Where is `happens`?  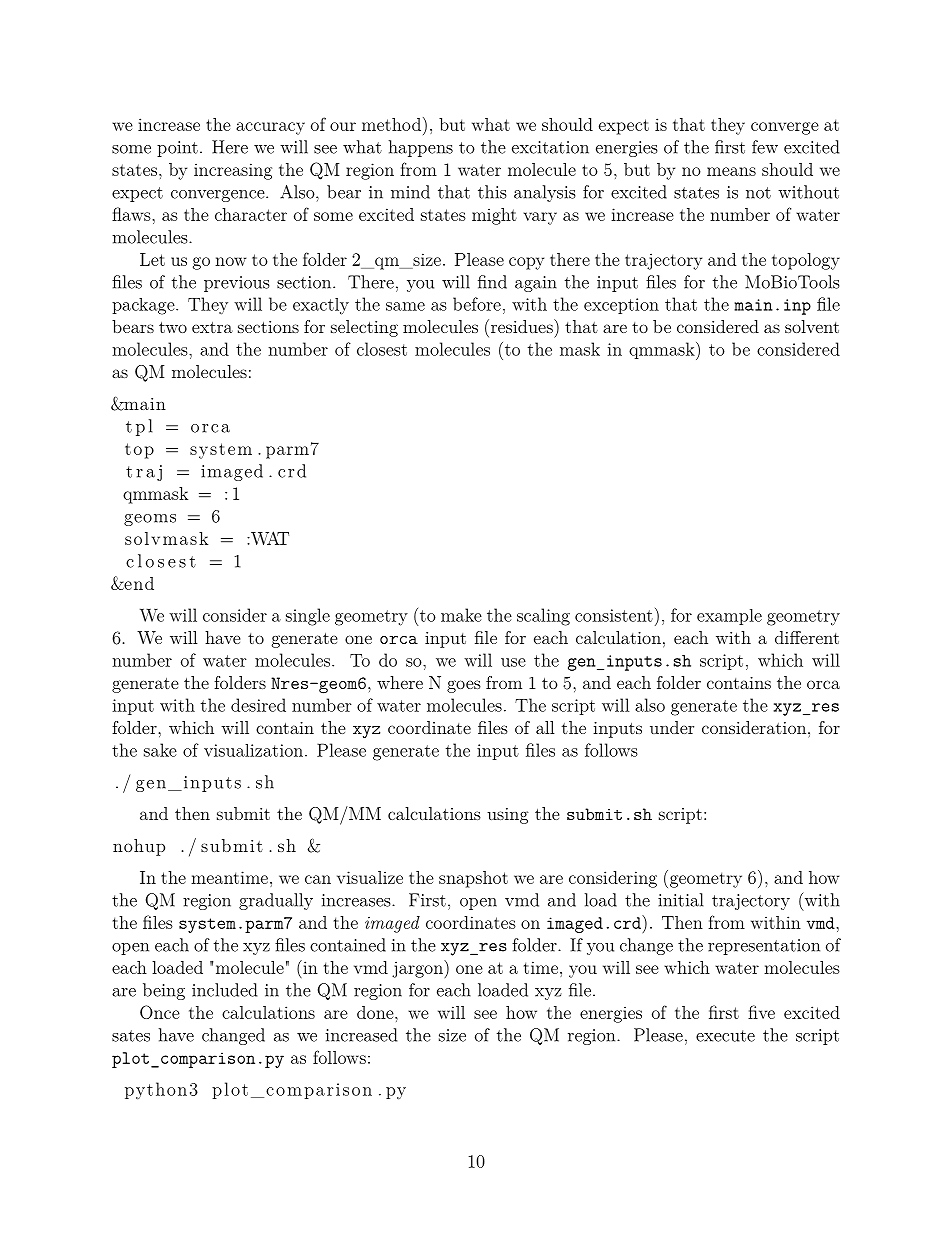
happens is located at coordinates (421, 148).
